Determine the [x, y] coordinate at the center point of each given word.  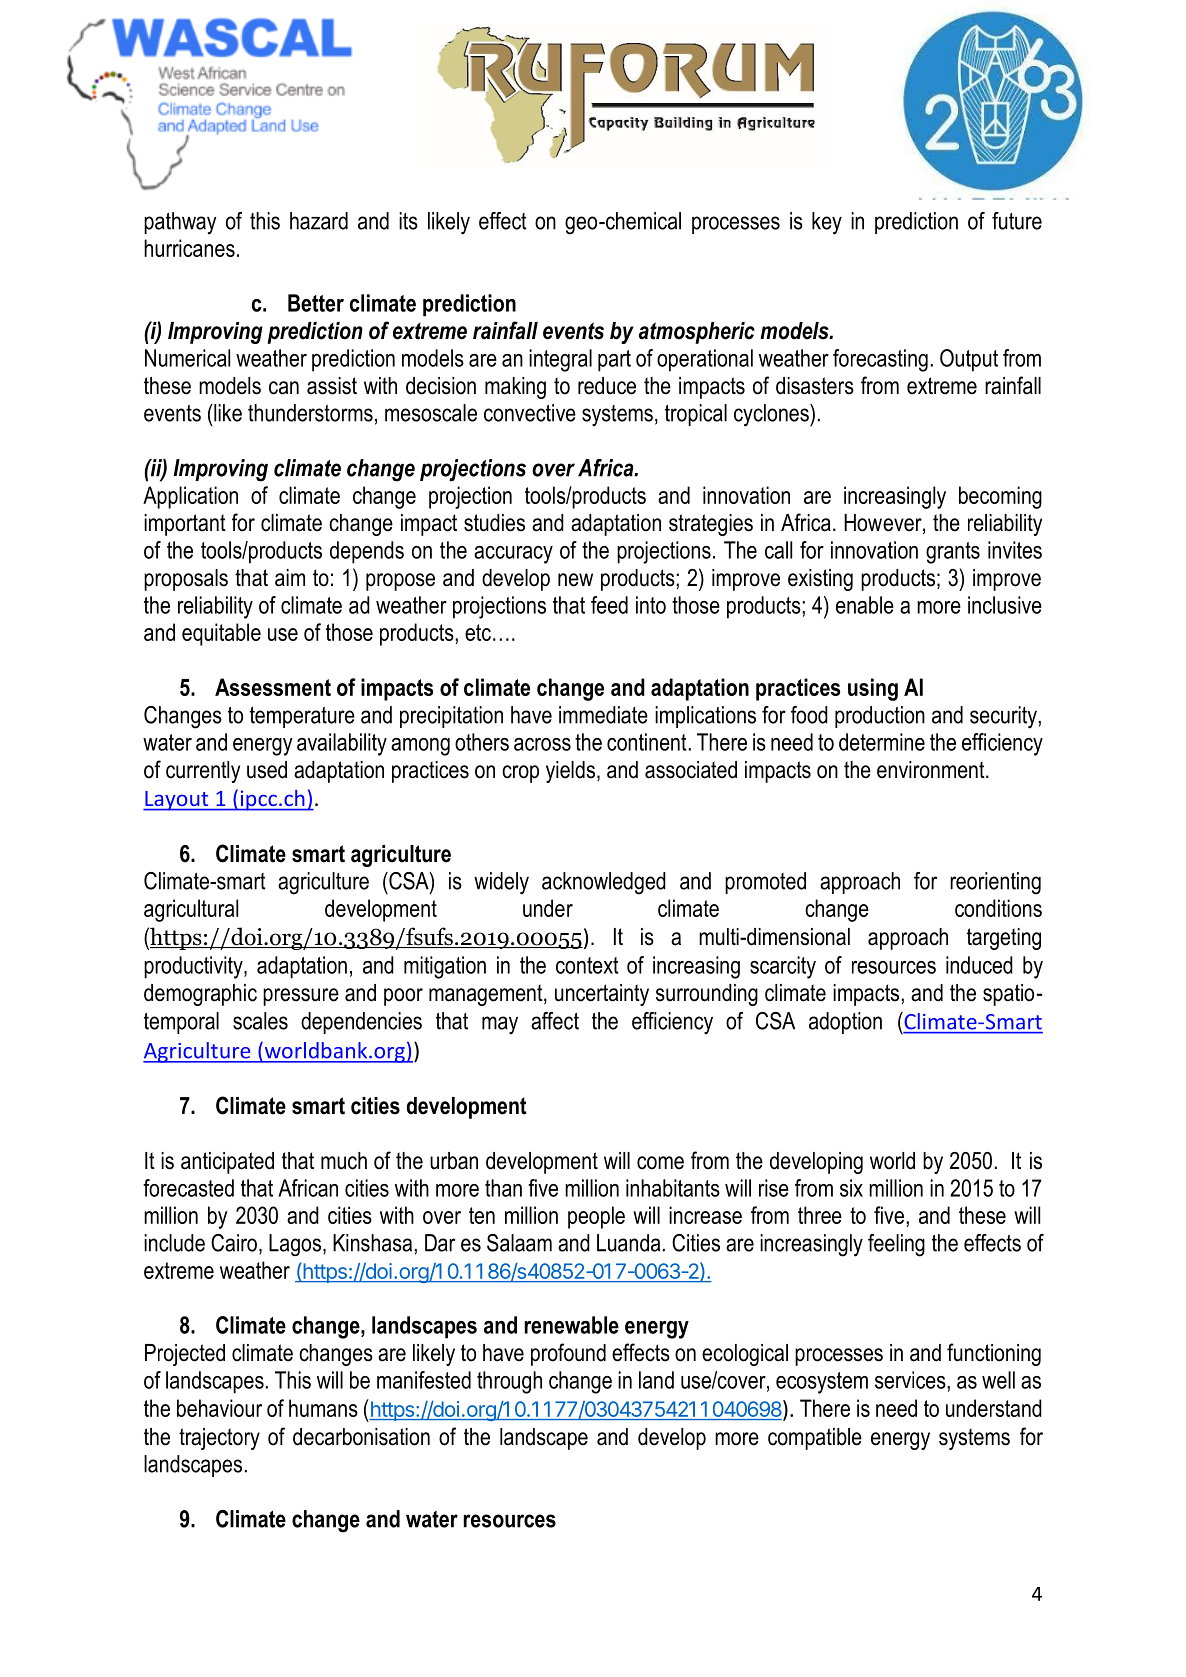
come [660, 1163]
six [851, 1188]
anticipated [227, 1163]
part [614, 361]
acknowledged [604, 883]
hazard [319, 221]
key [827, 223]
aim [290, 578]
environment [932, 770]
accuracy [513, 555]
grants [953, 553]
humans [323, 1408]
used [267, 770]
